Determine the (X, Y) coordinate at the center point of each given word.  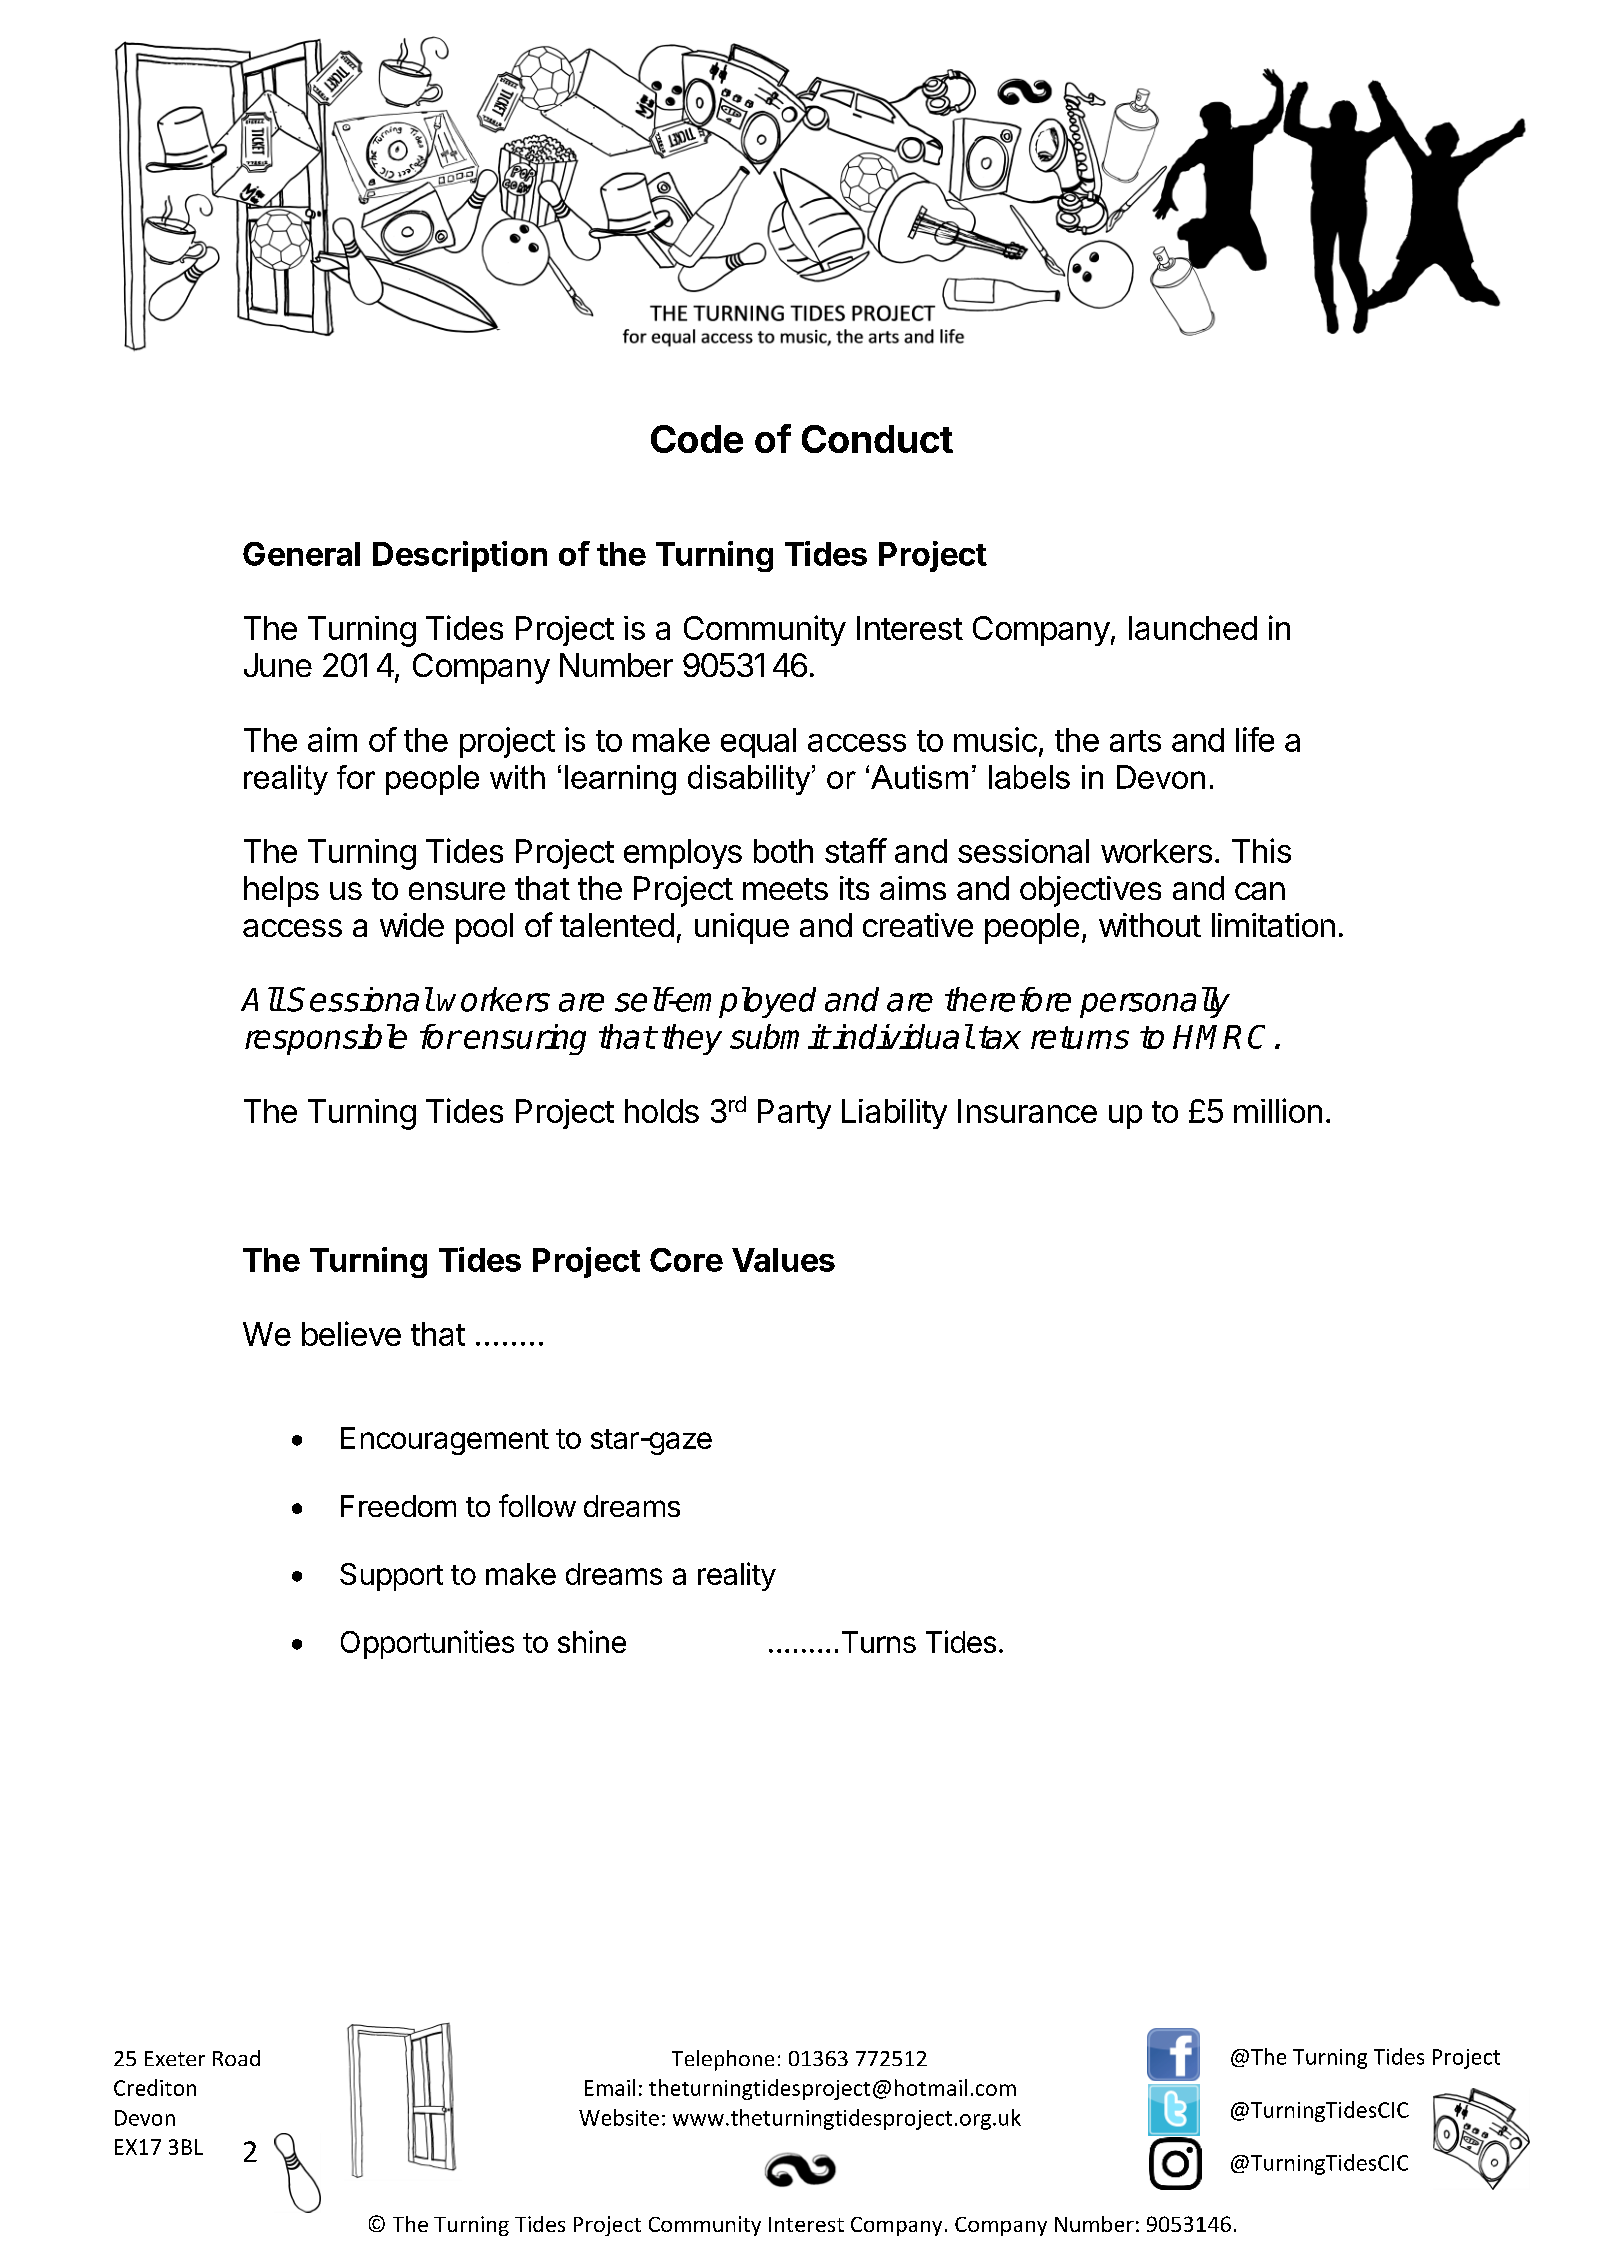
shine (592, 1641)
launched (1193, 628)
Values (783, 1260)
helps (281, 891)
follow (537, 1505)
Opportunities (427, 1644)
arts (1135, 741)
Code (697, 439)
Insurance (1027, 1111)
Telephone (723, 2060)
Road (236, 2058)
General (301, 554)
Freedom (398, 1506)
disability (750, 780)
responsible (326, 1039)
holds (662, 1111)
